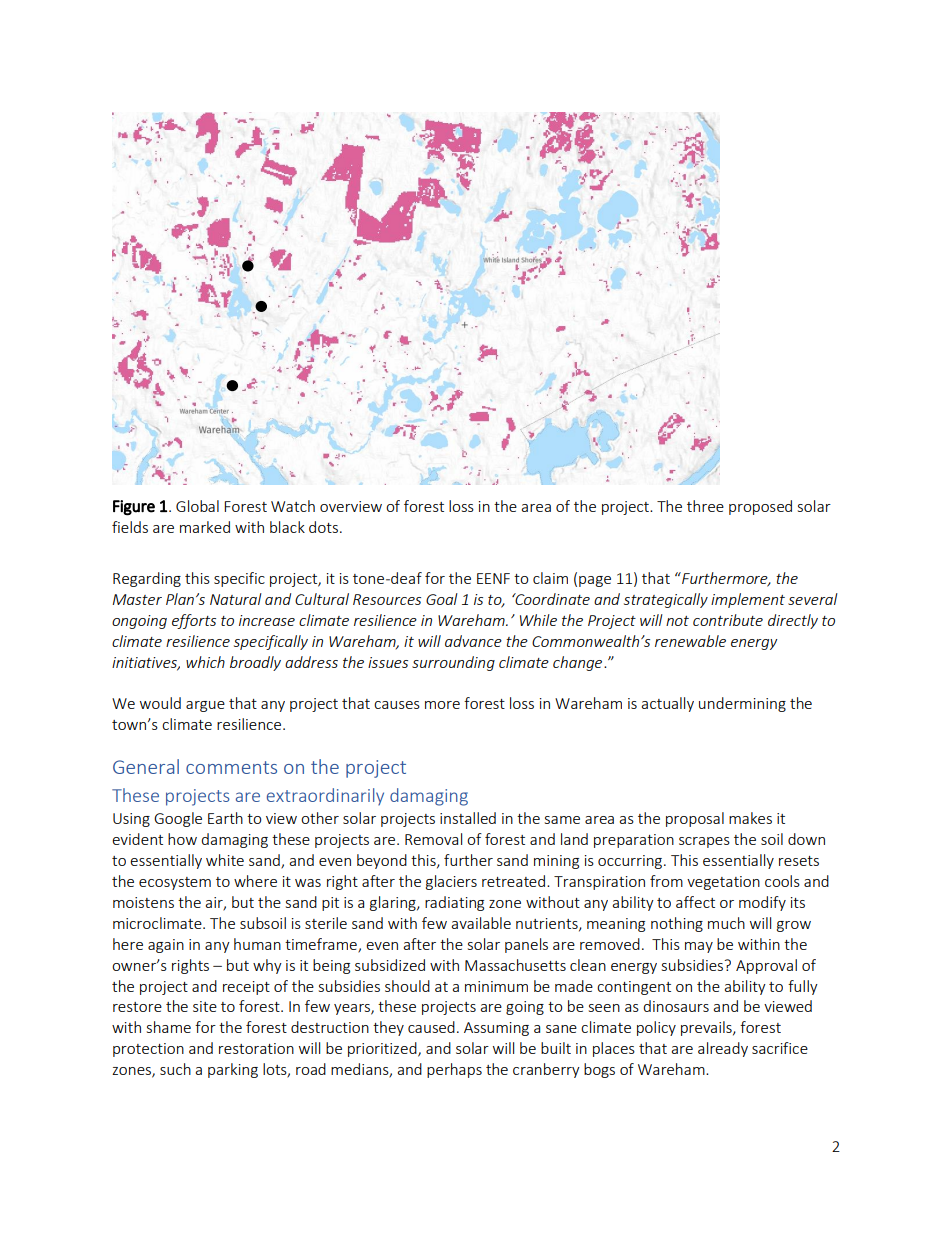 The width and height of the screenshot is (952, 1233). I want to click on human, so click(257, 944).
